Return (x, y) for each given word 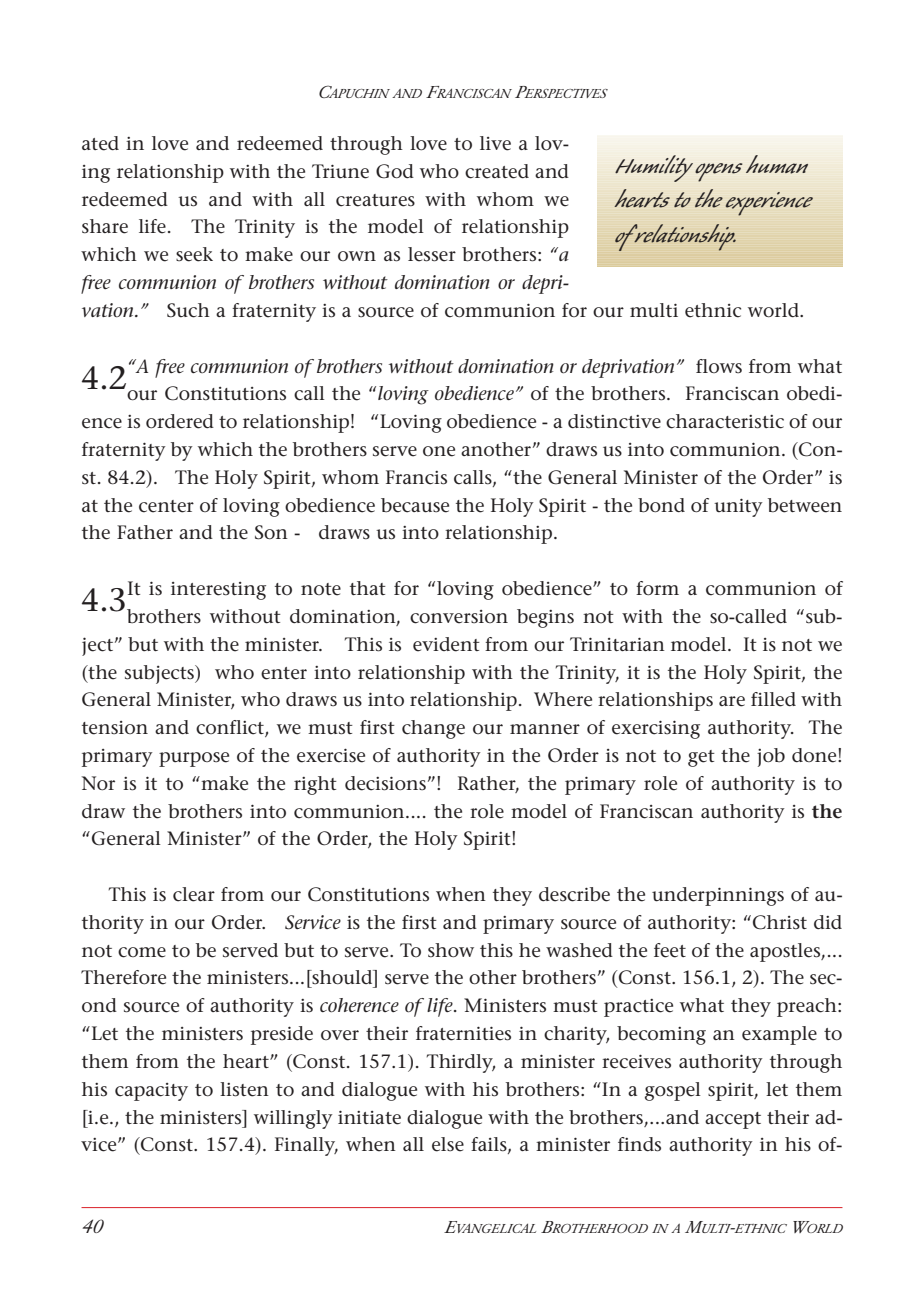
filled (773, 699)
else (448, 1144)
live (495, 143)
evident (446, 644)
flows (719, 366)
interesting (218, 591)
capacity (151, 1092)
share (105, 226)
